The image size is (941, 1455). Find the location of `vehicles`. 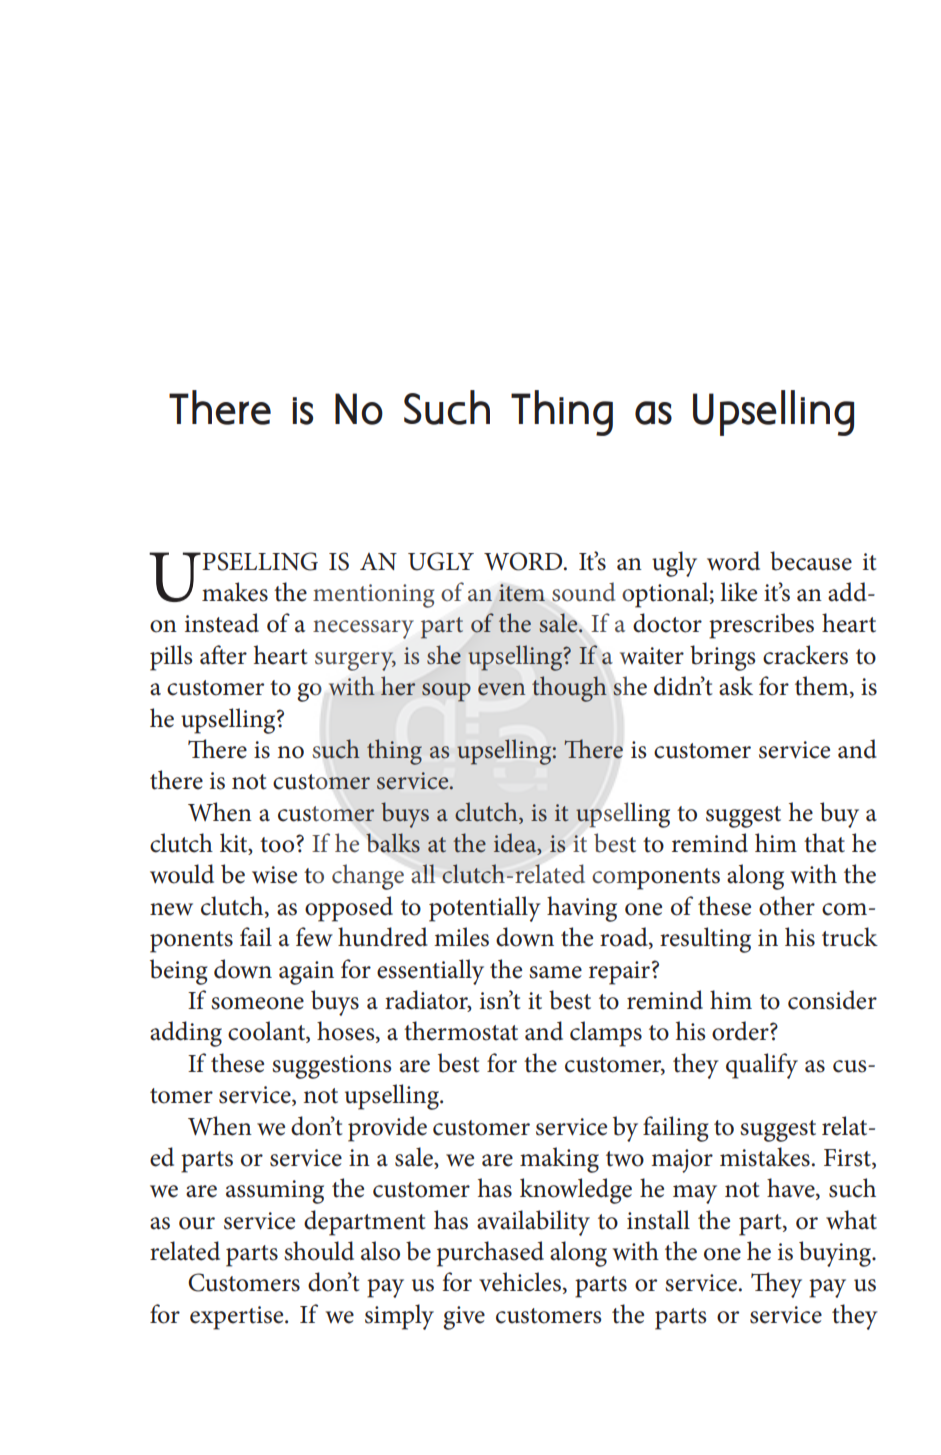

vehicles is located at coordinates (520, 1282).
